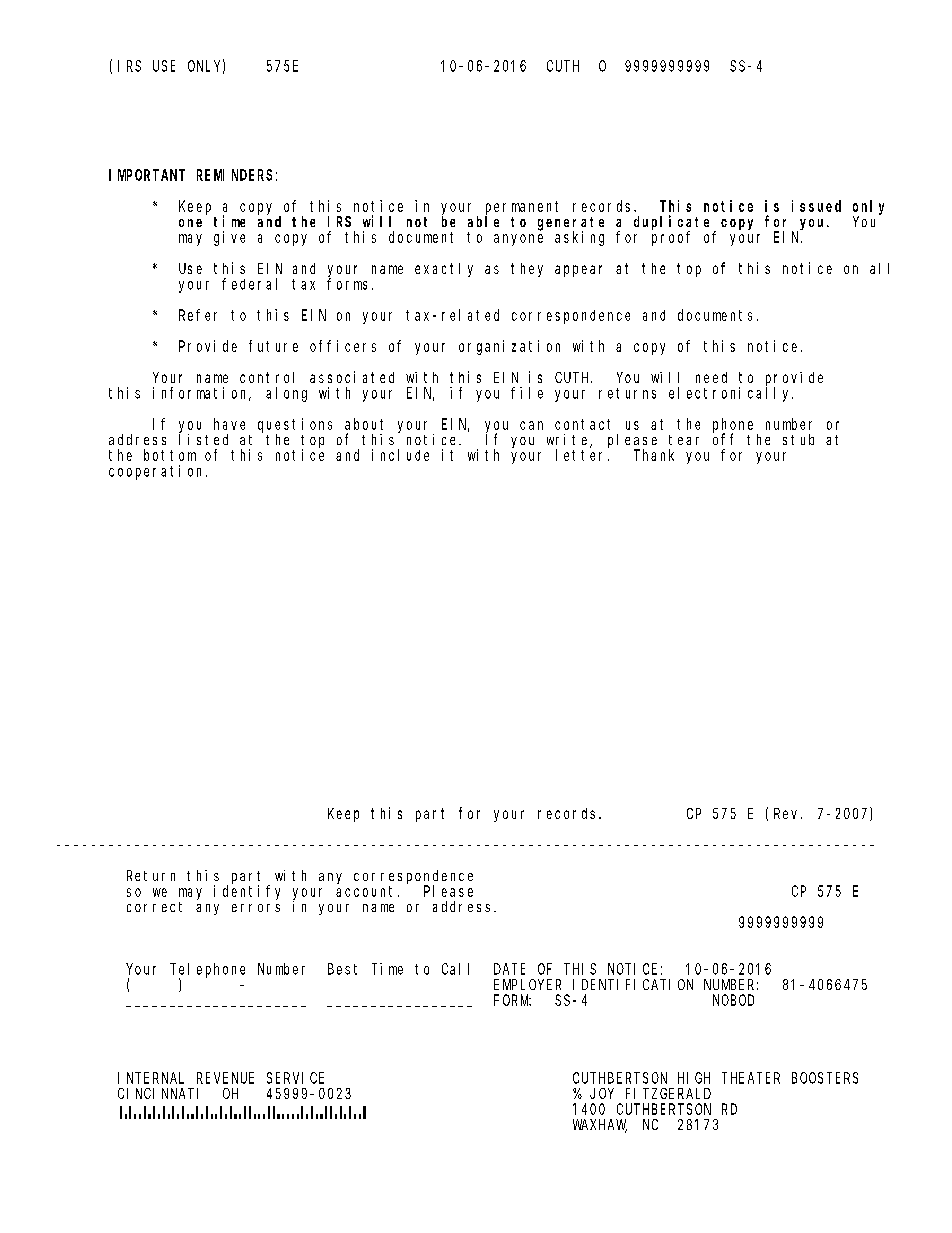 Image resolution: width=952 pixels, height=1233 pixels. I want to click on JOY, so click(602, 1093).
